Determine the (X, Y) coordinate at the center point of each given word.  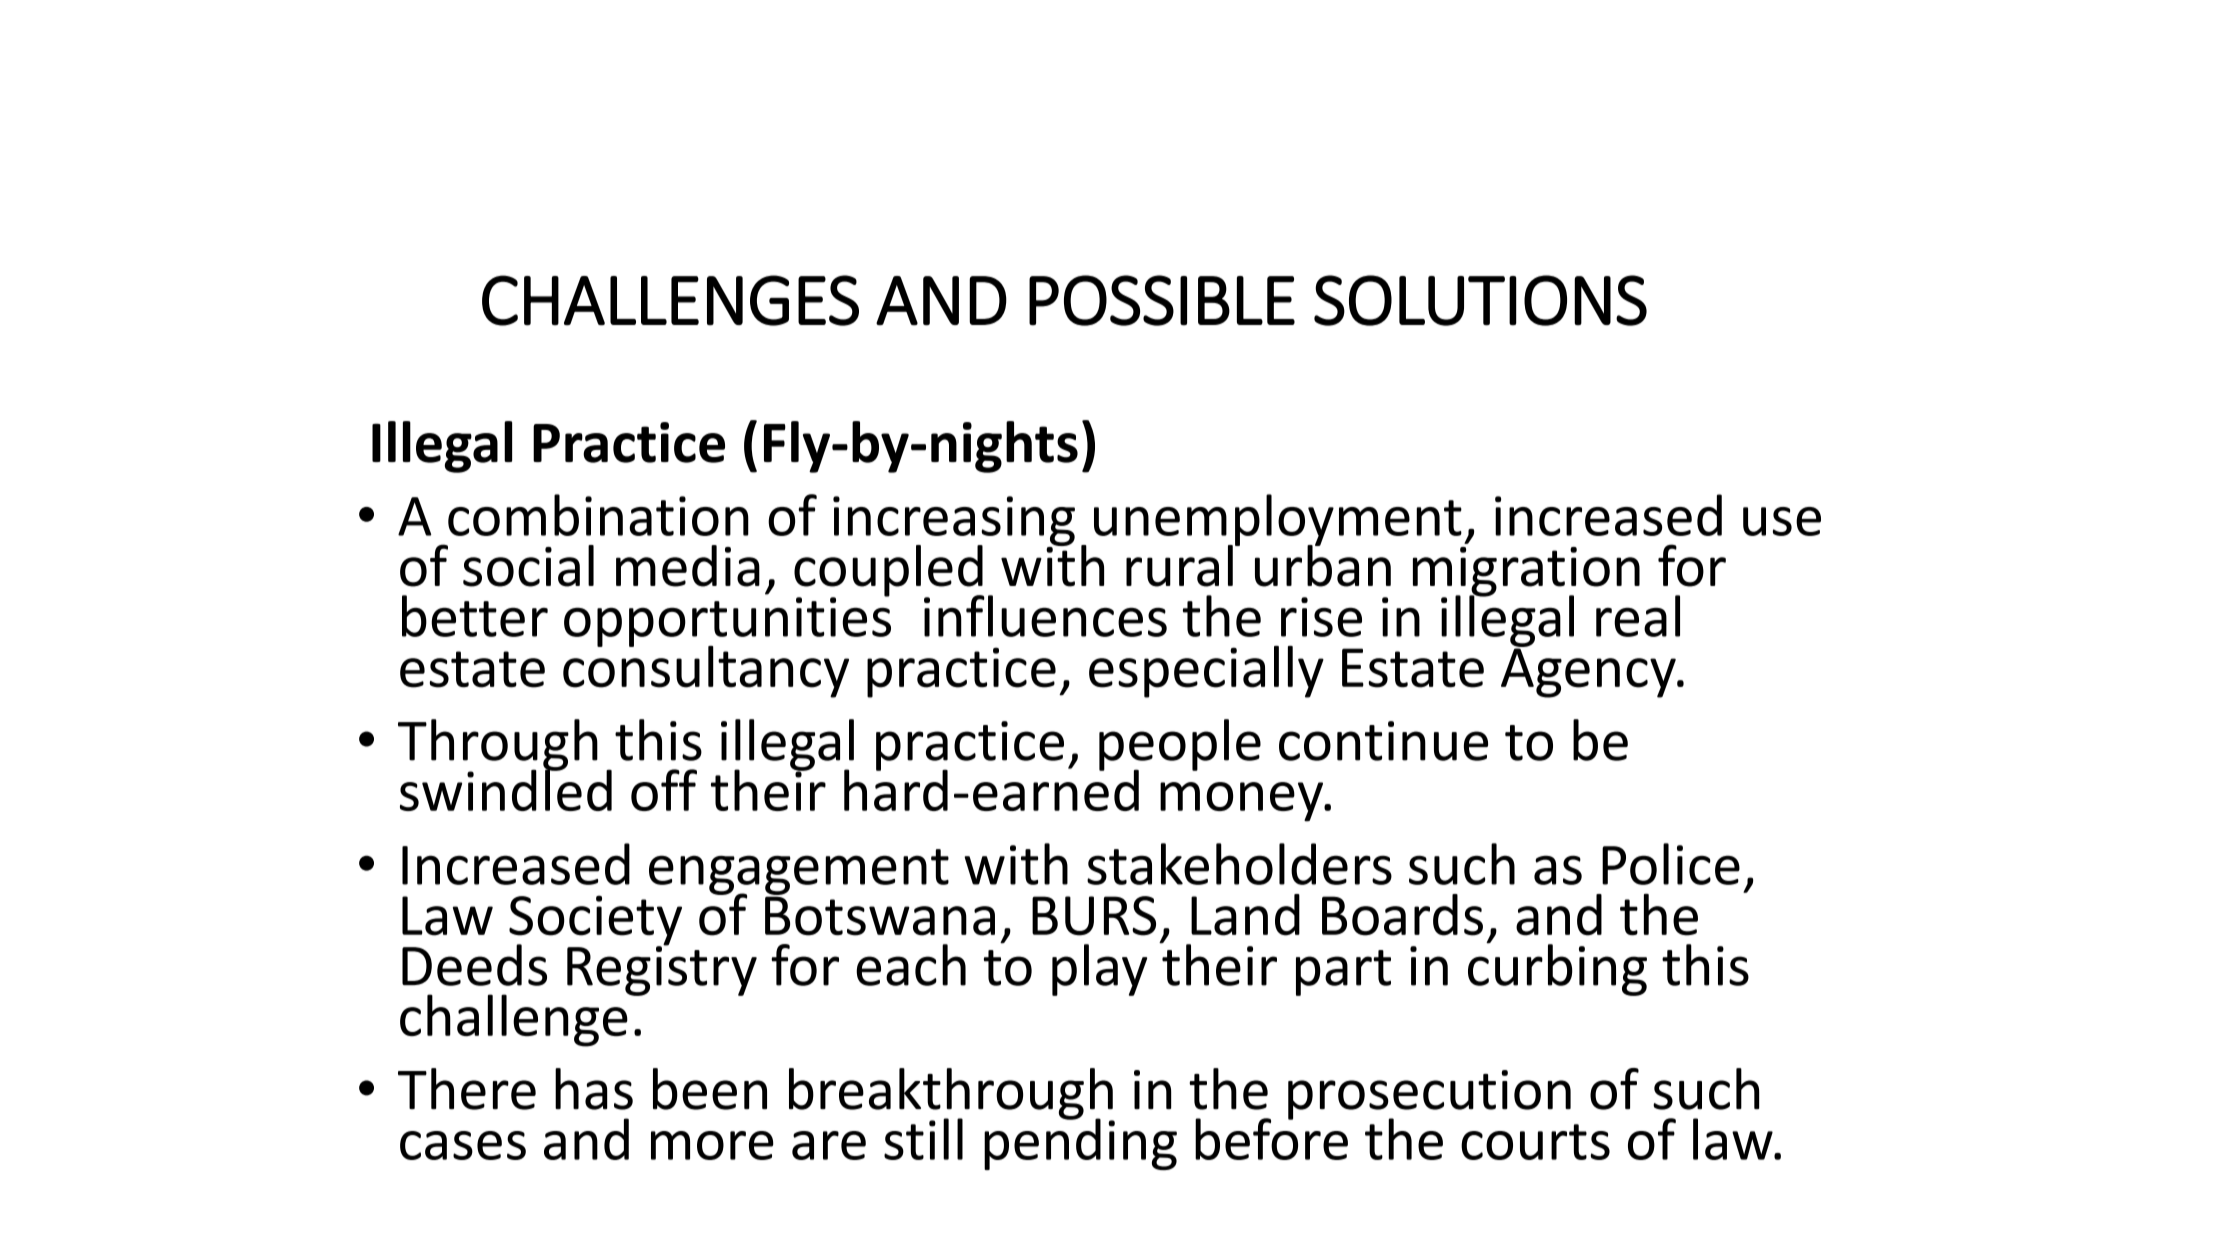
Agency (1589, 672)
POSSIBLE (1162, 300)
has (594, 1089)
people (1180, 746)
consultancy (706, 670)
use (1782, 521)
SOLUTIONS (1480, 300)
